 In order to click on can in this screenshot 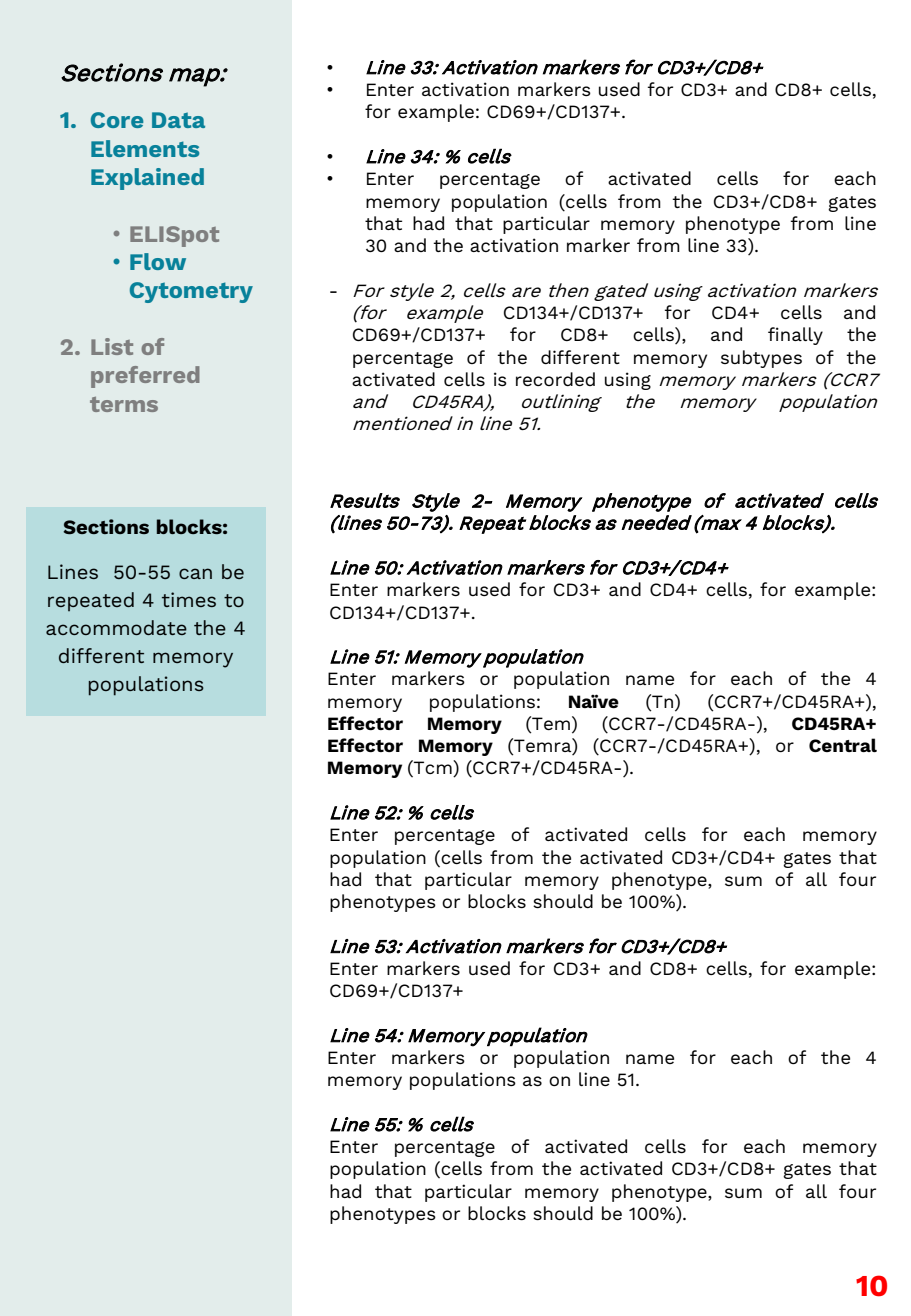, I will do `click(195, 573)`.
